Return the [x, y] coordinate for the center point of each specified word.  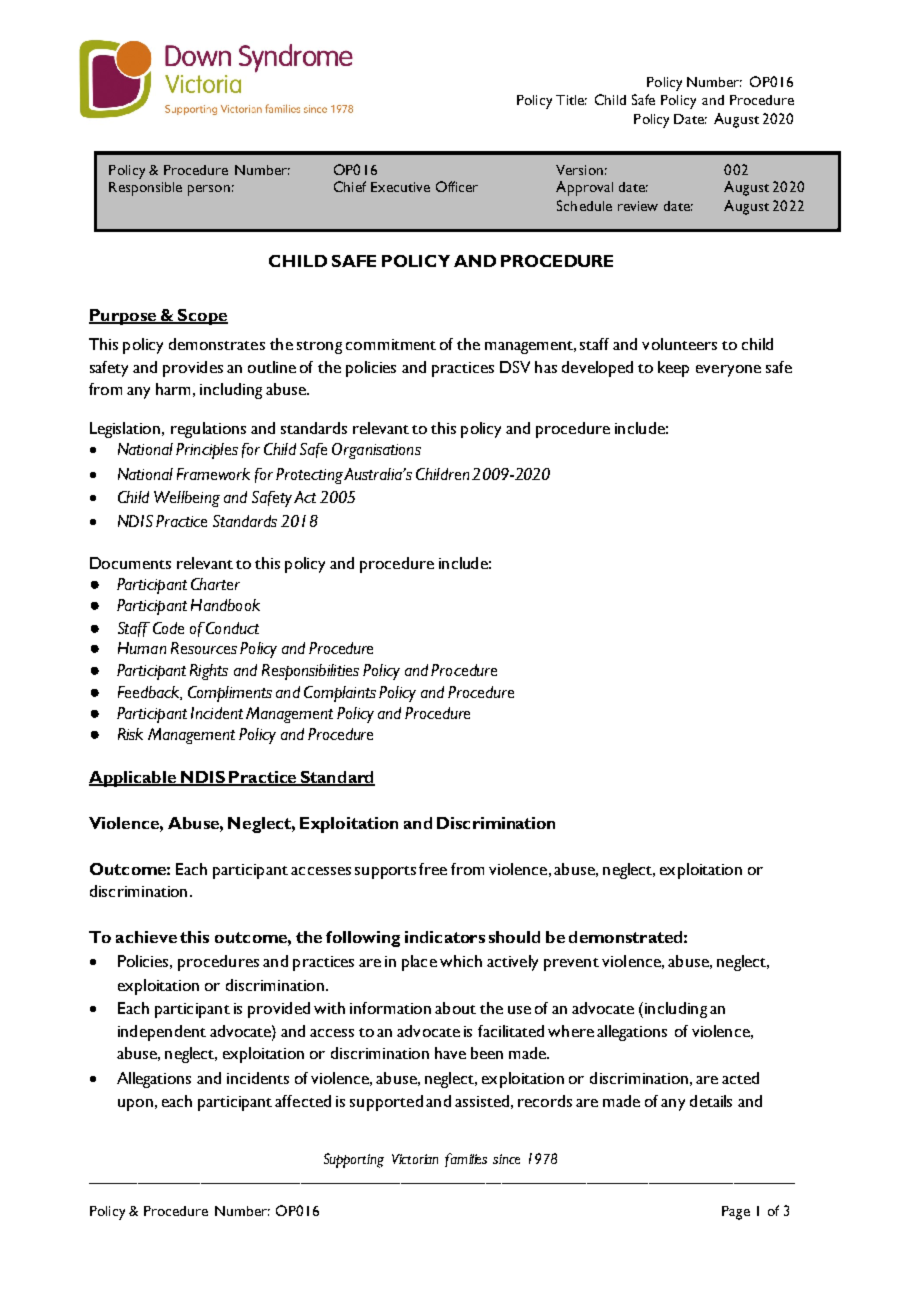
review [638, 206]
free [433, 869]
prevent [571, 964]
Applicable [133, 779]
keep [673, 369]
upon [135, 1105]
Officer [457, 186]
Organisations [376, 451]
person [209, 190]
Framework [213, 474]
